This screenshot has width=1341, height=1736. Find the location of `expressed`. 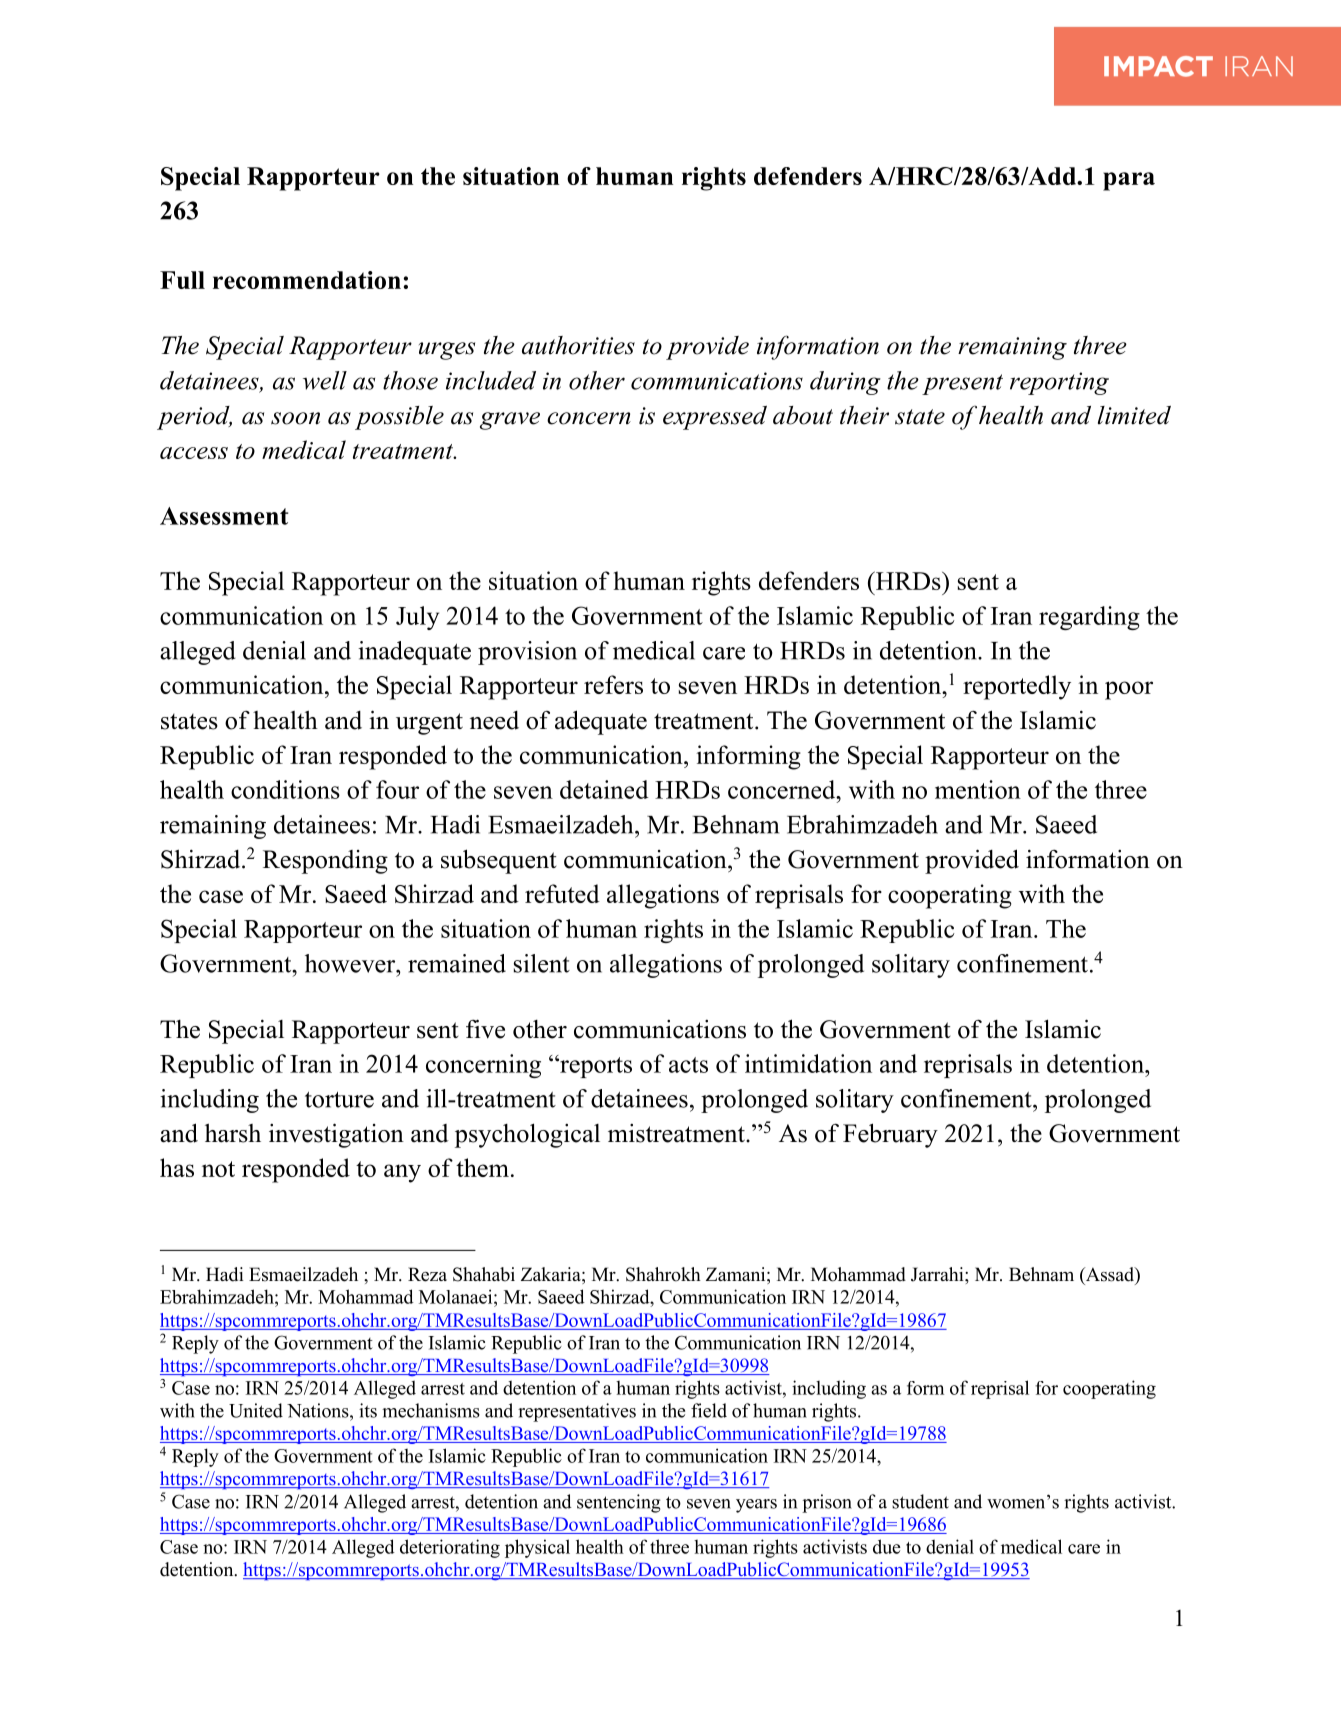

expressed is located at coordinates (715, 418).
